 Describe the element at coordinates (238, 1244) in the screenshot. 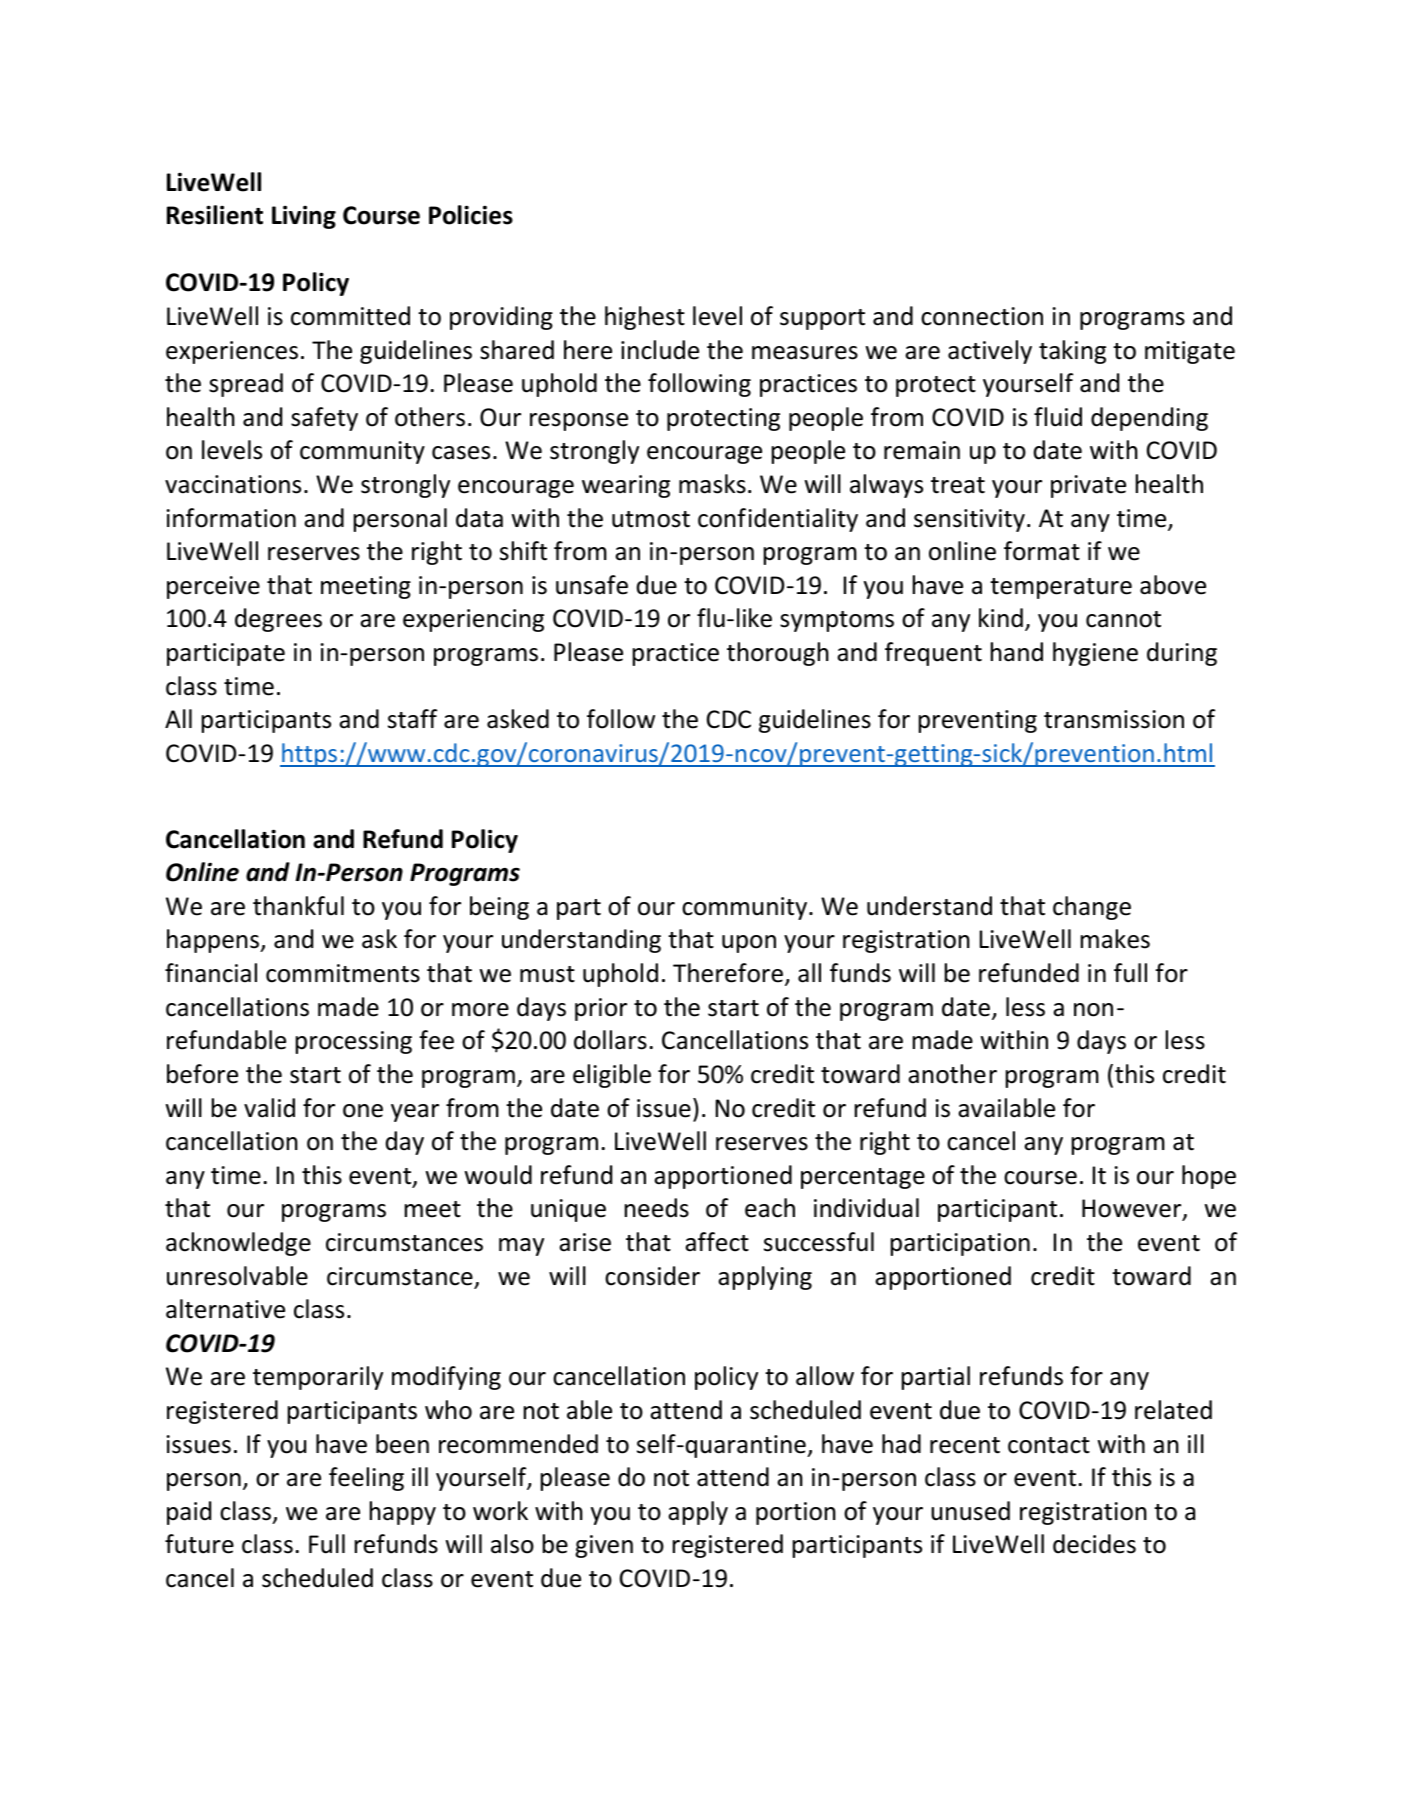

I see `acknowledge` at that location.
